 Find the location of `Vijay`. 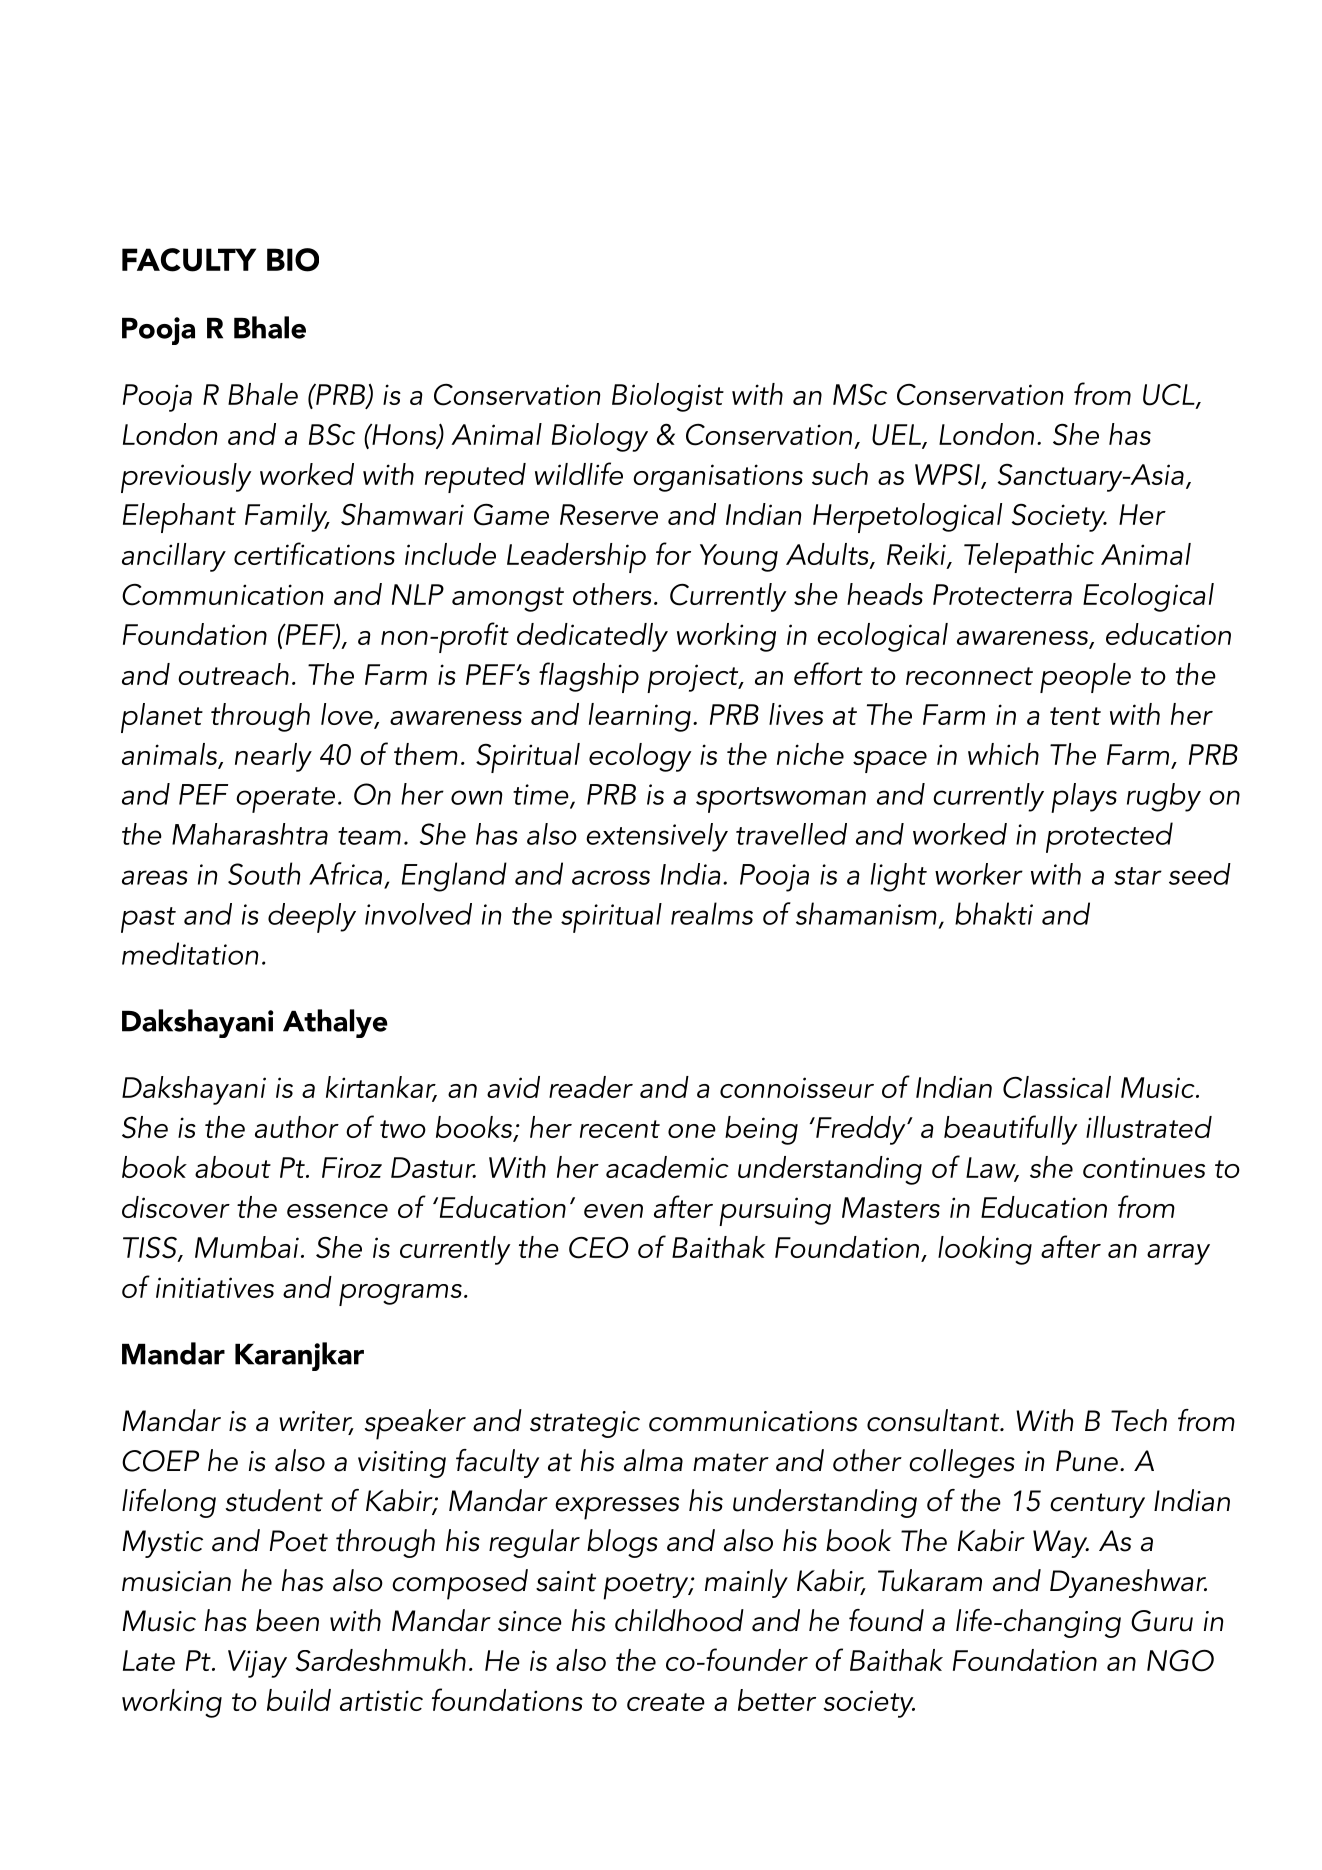

Vijay is located at coordinates (257, 1664).
